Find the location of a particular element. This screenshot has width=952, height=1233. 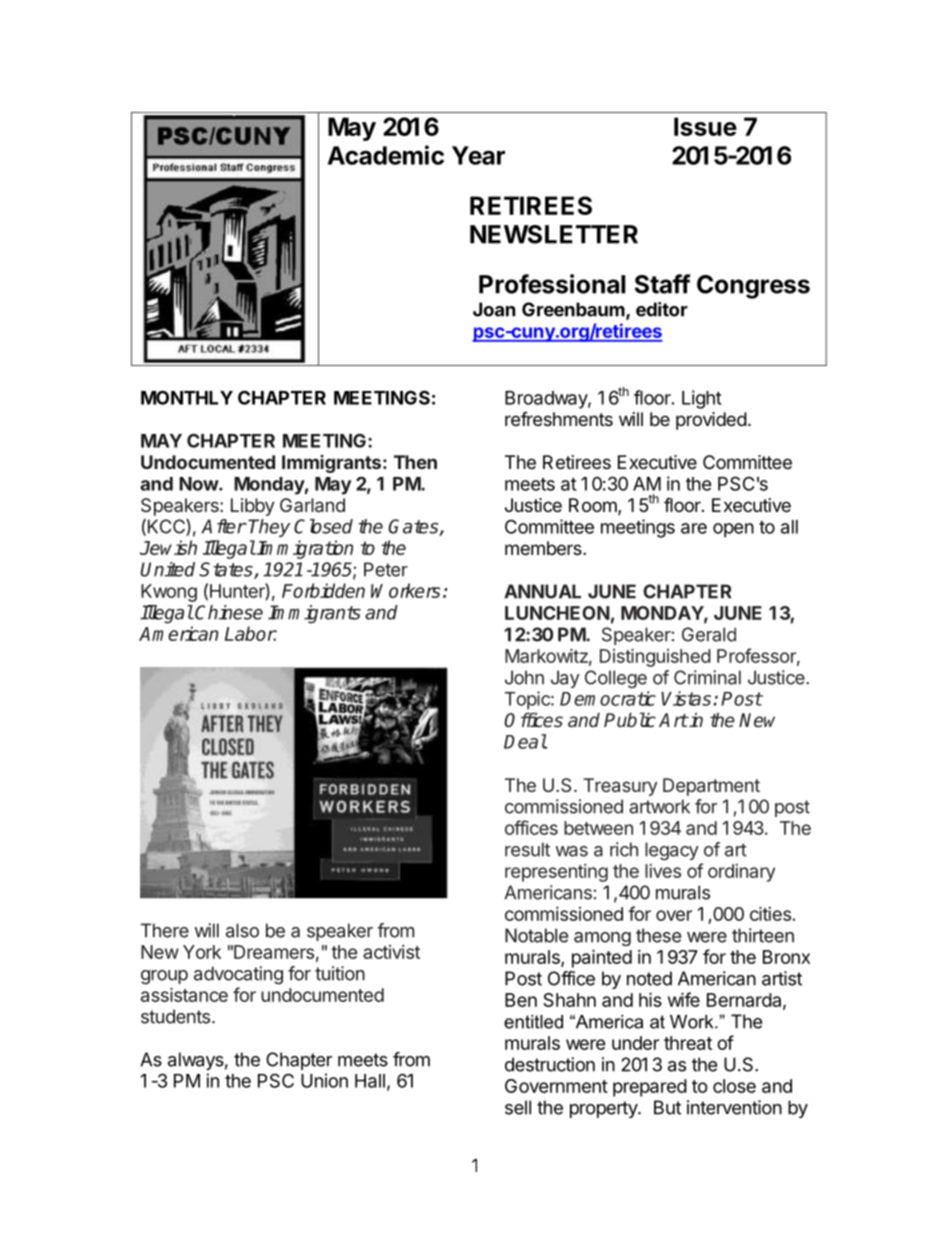

provided is located at coordinates (711, 421).
